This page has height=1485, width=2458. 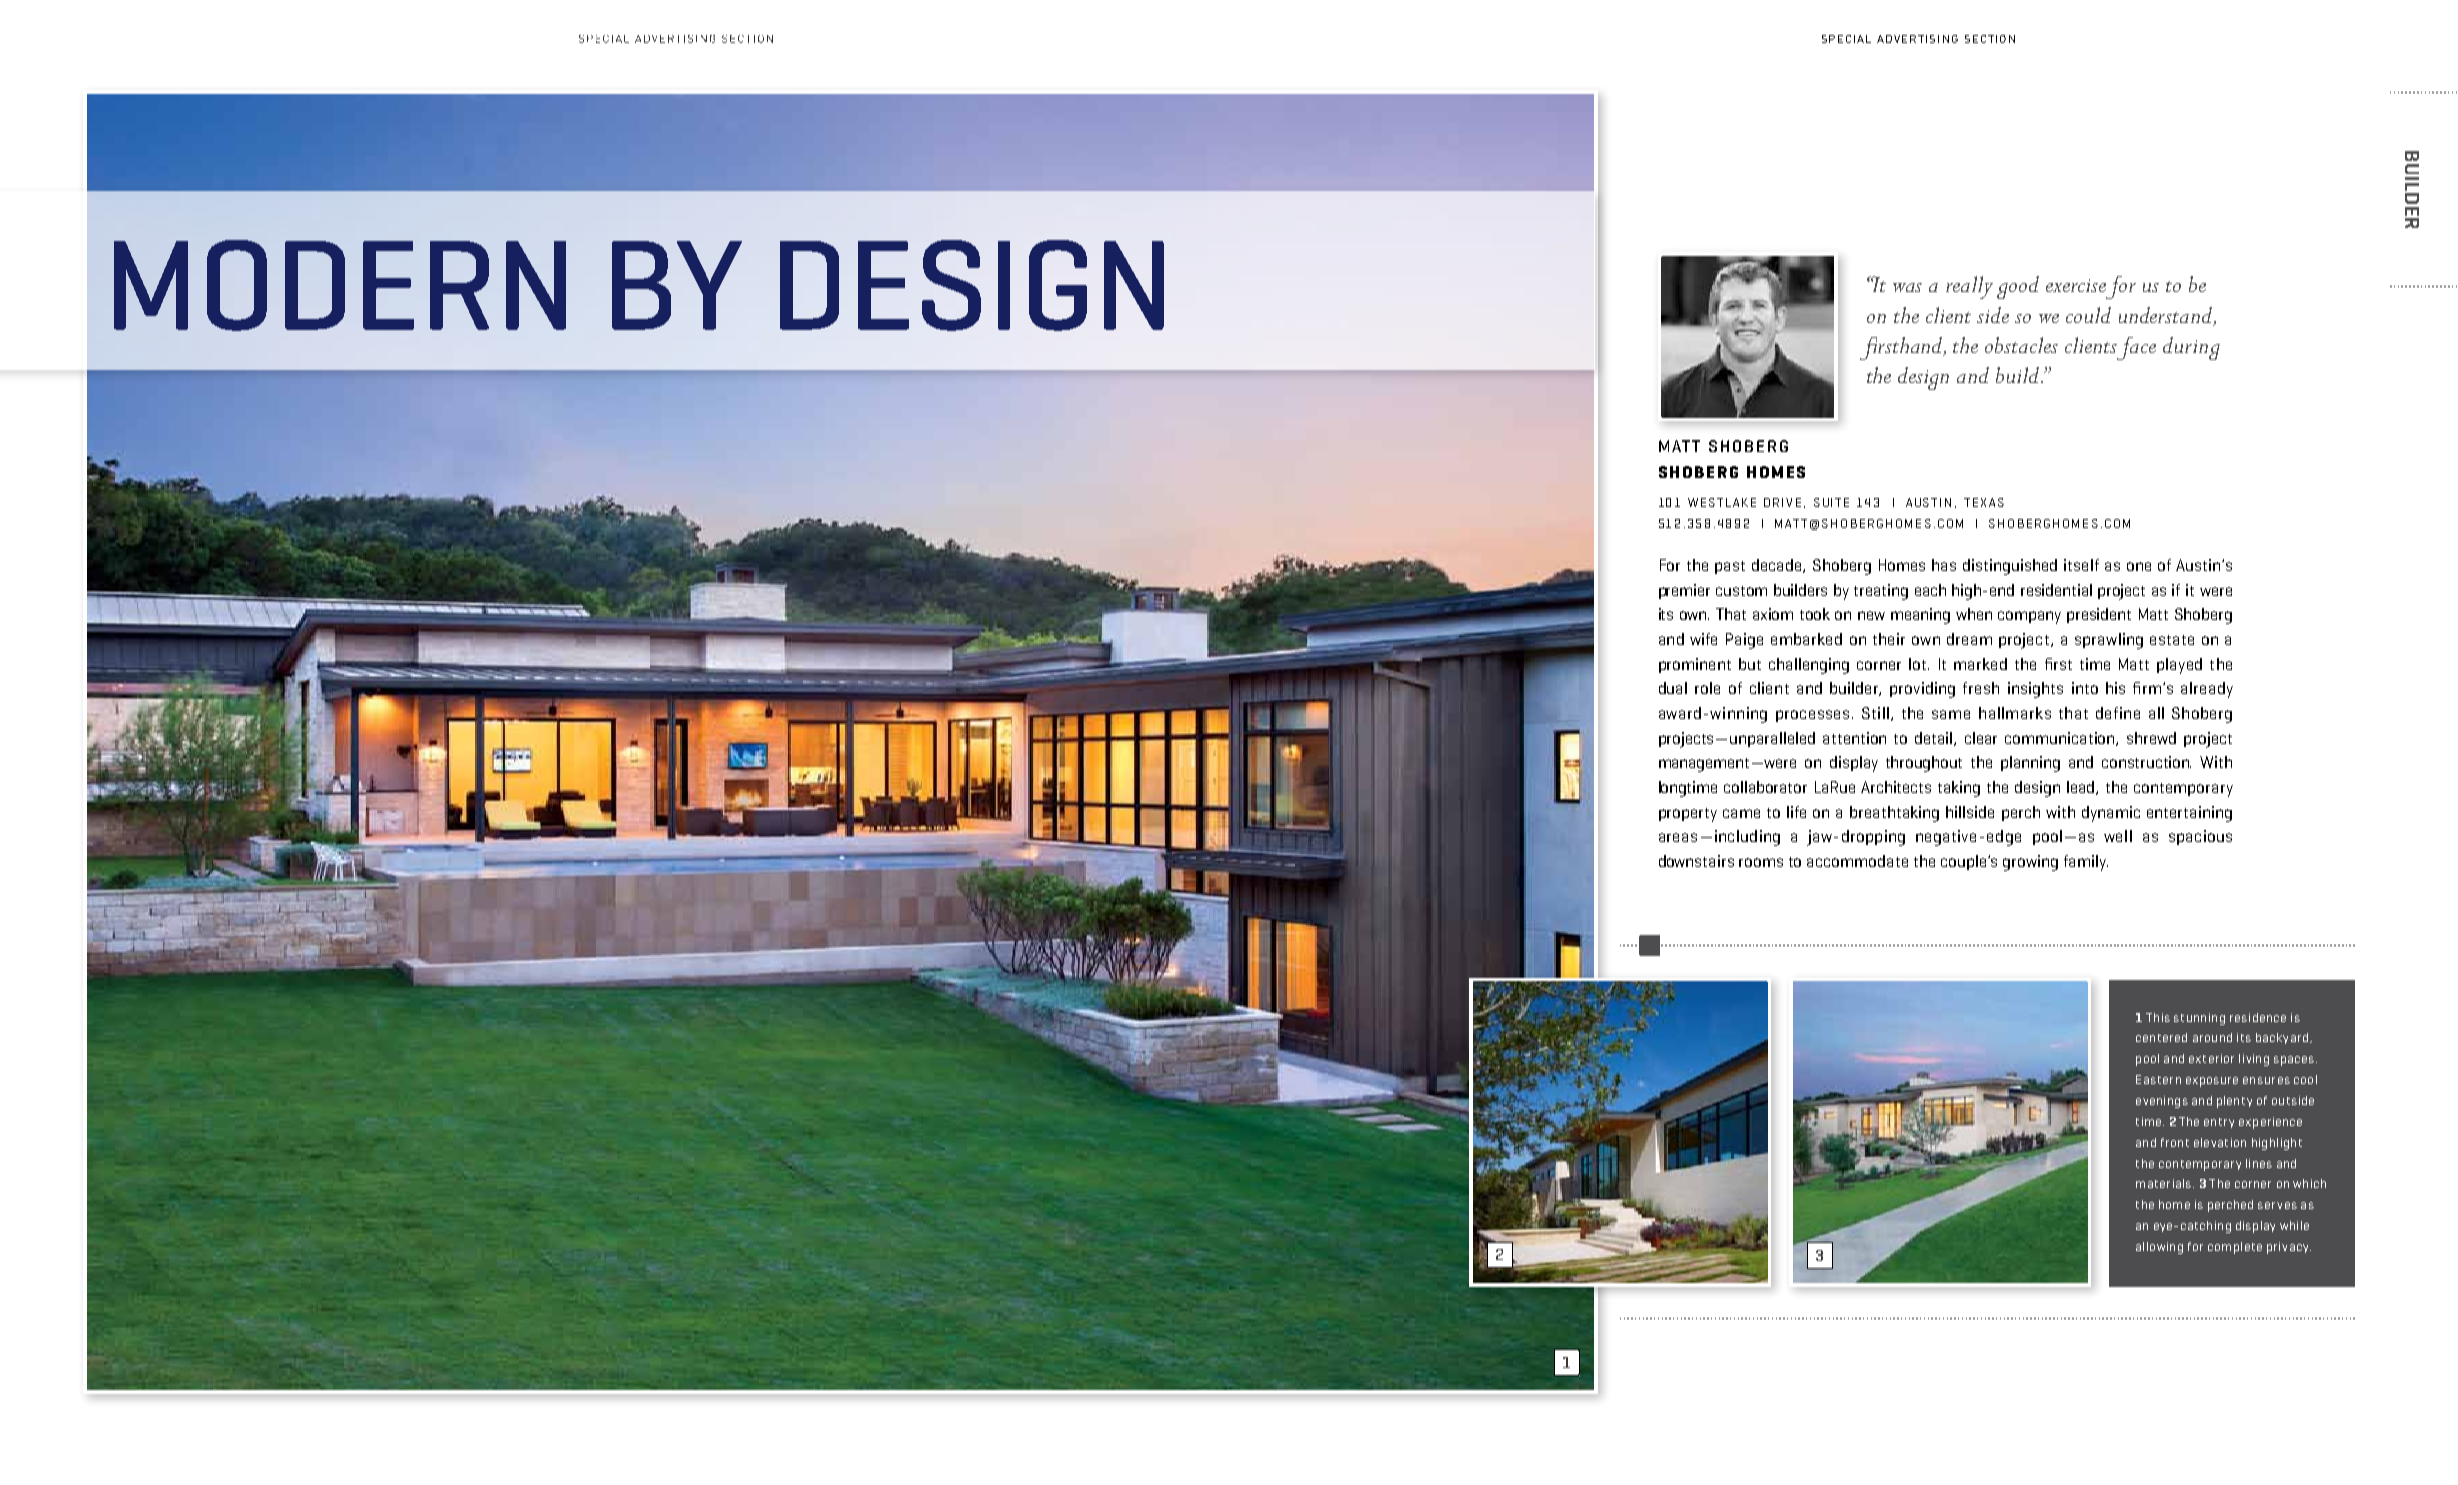 I want to click on allowing, so click(x=2159, y=1248).
